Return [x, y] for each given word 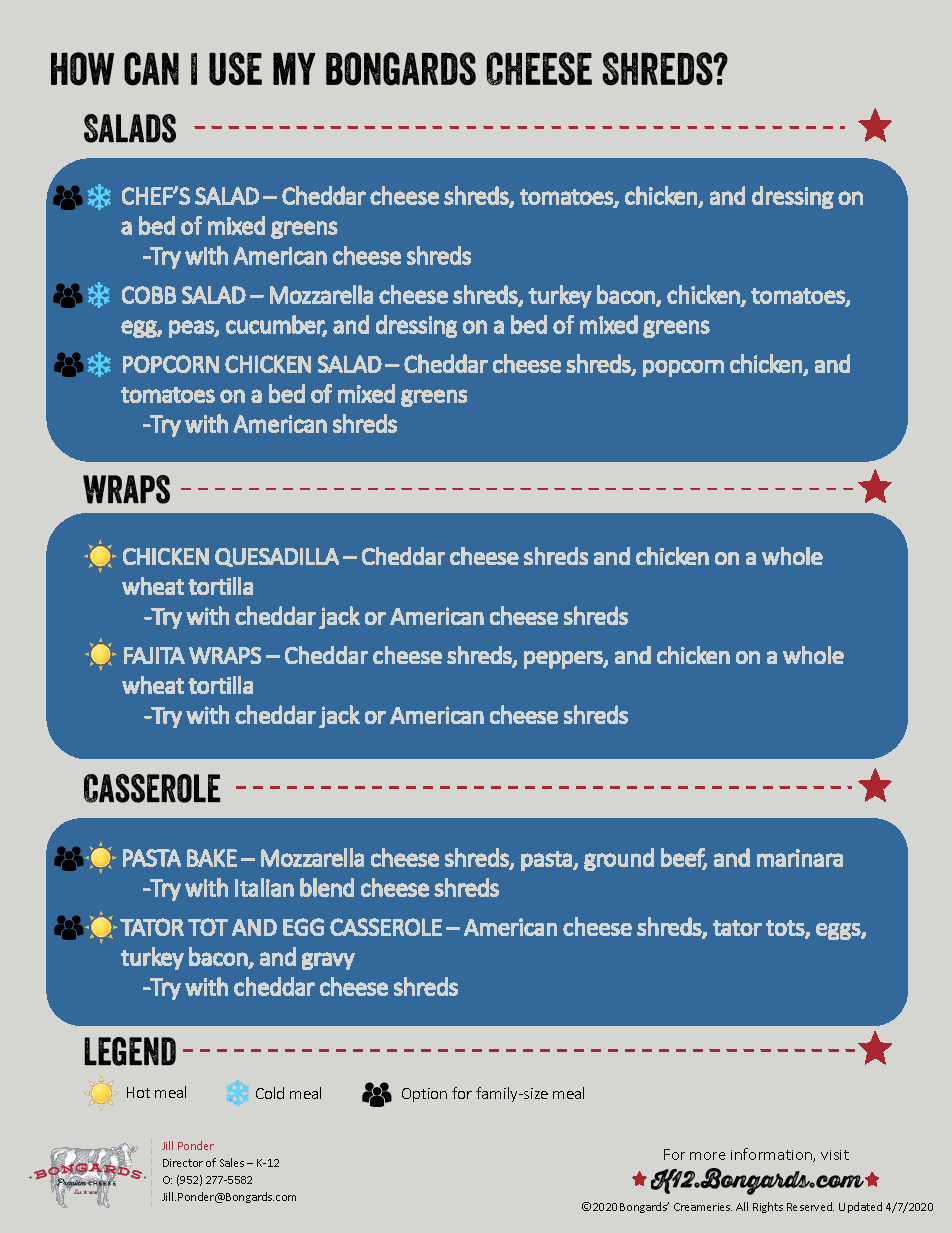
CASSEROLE [386, 927]
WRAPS [225, 655]
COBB [149, 295]
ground [619, 859]
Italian [264, 887]
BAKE [212, 858]
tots [786, 929]
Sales [232, 1162]
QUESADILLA [277, 557]
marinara [800, 858]
